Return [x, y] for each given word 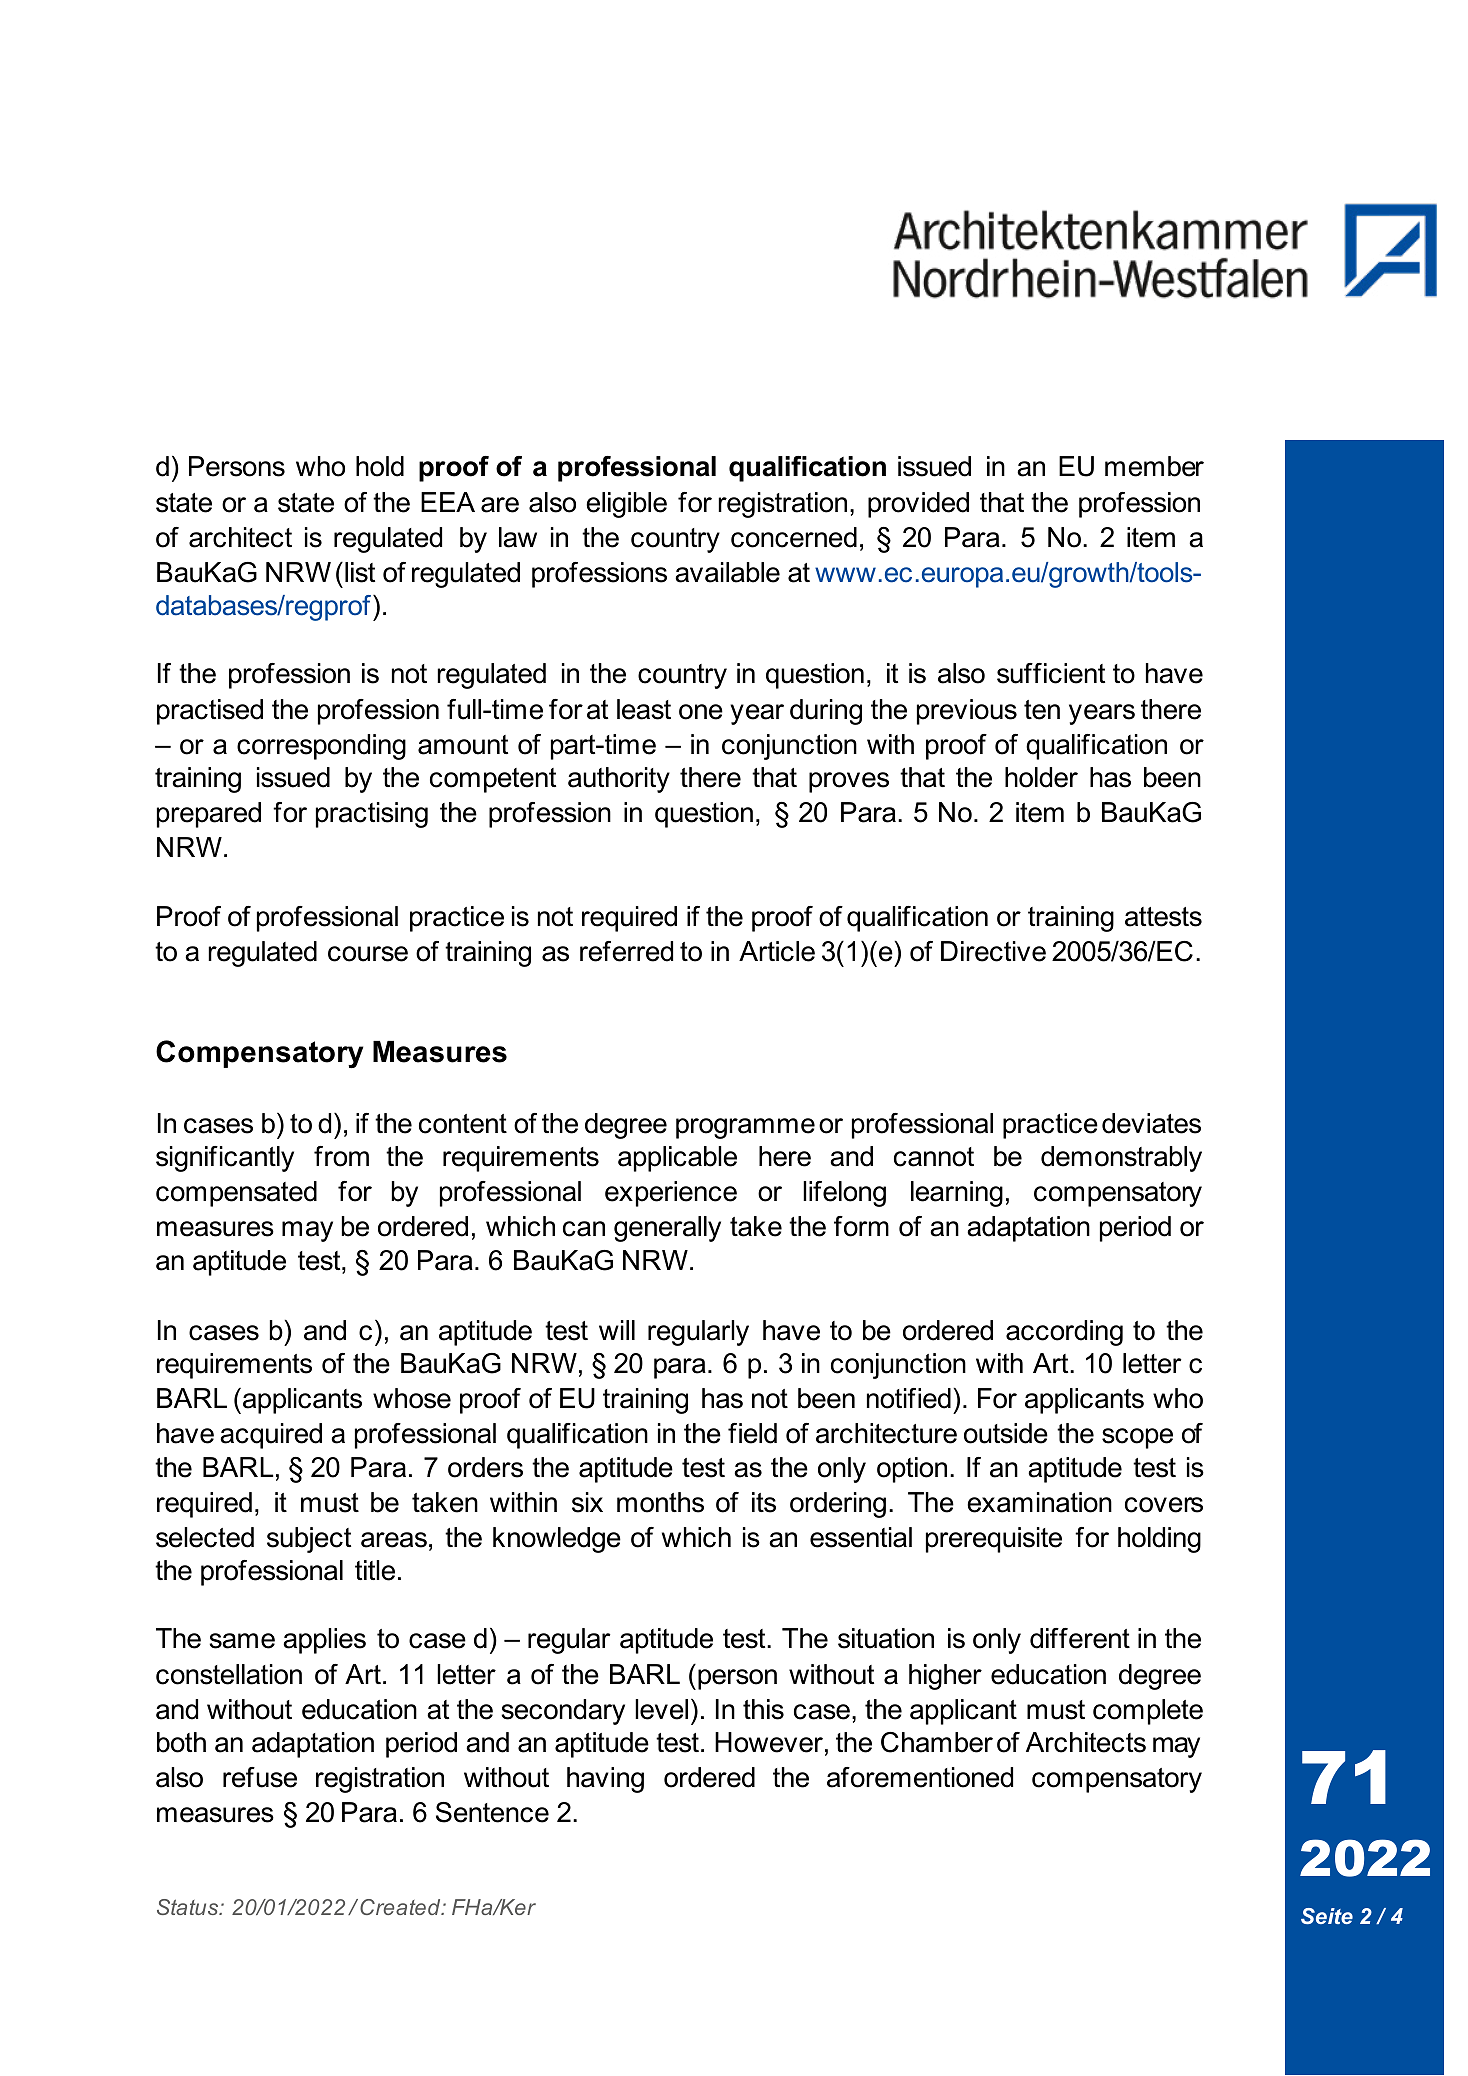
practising [372, 815]
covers [1164, 1505]
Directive [993, 951]
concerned [794, 537]
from [341, 1156]
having [605, 1780]
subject [309, 1540]
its [764, 1502]
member [1154, 466]
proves [849, 782]
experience [671, 1194]
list [360, 572]
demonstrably [1121, 1159]
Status [189, 1907]
